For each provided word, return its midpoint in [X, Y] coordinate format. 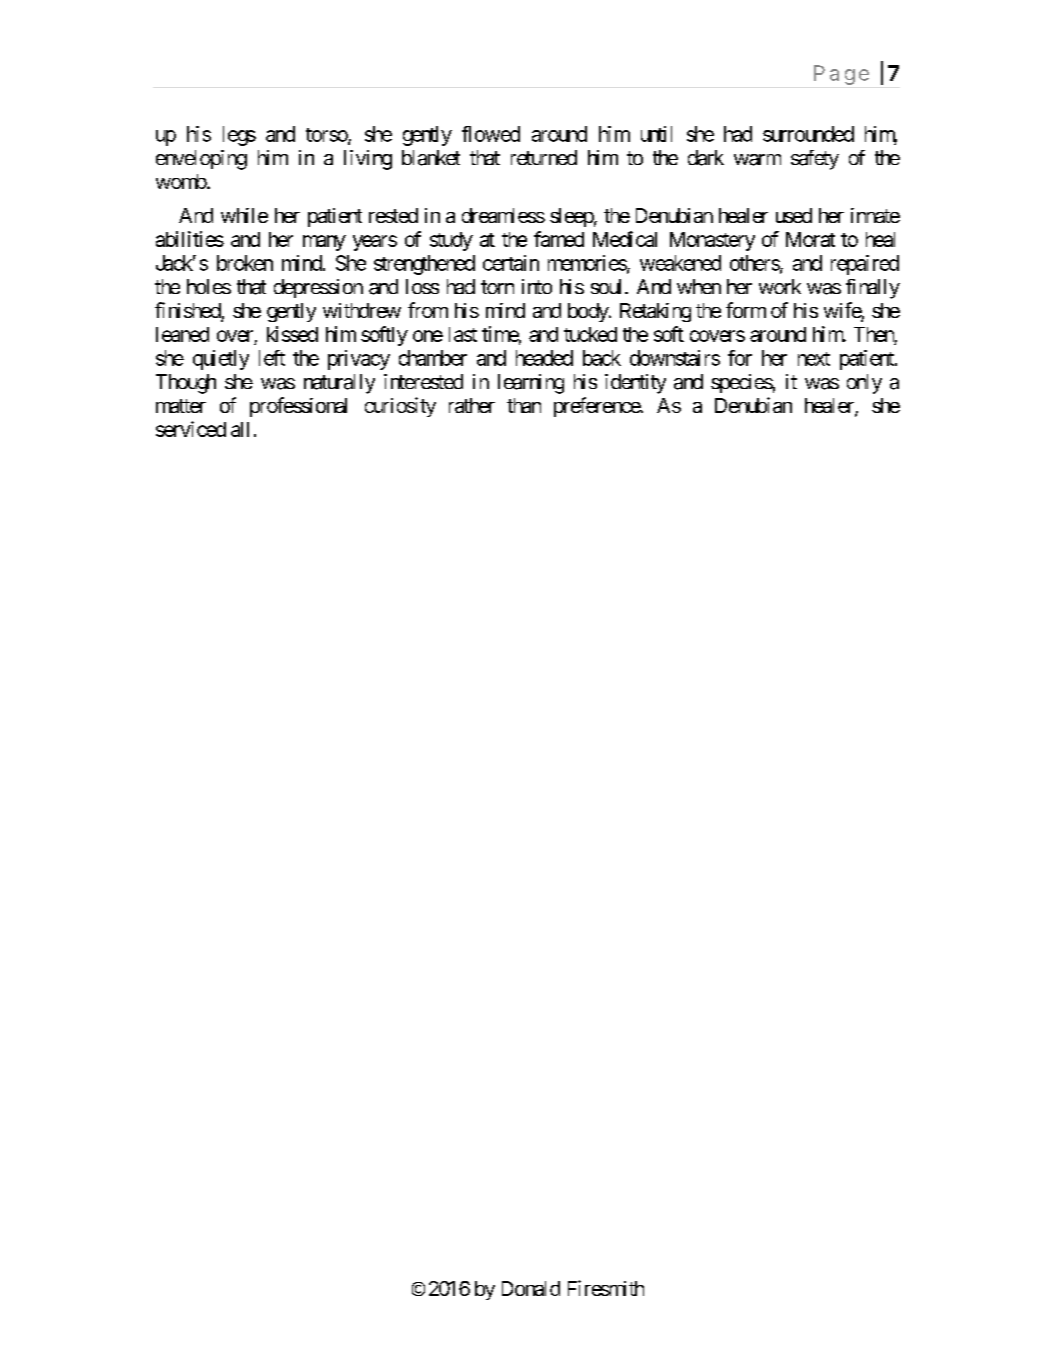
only [864, 384]
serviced [191, 429]
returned [544, 157]
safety [815, 160]
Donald [531, 1288]
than [524, 405]
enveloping [201, 160]
